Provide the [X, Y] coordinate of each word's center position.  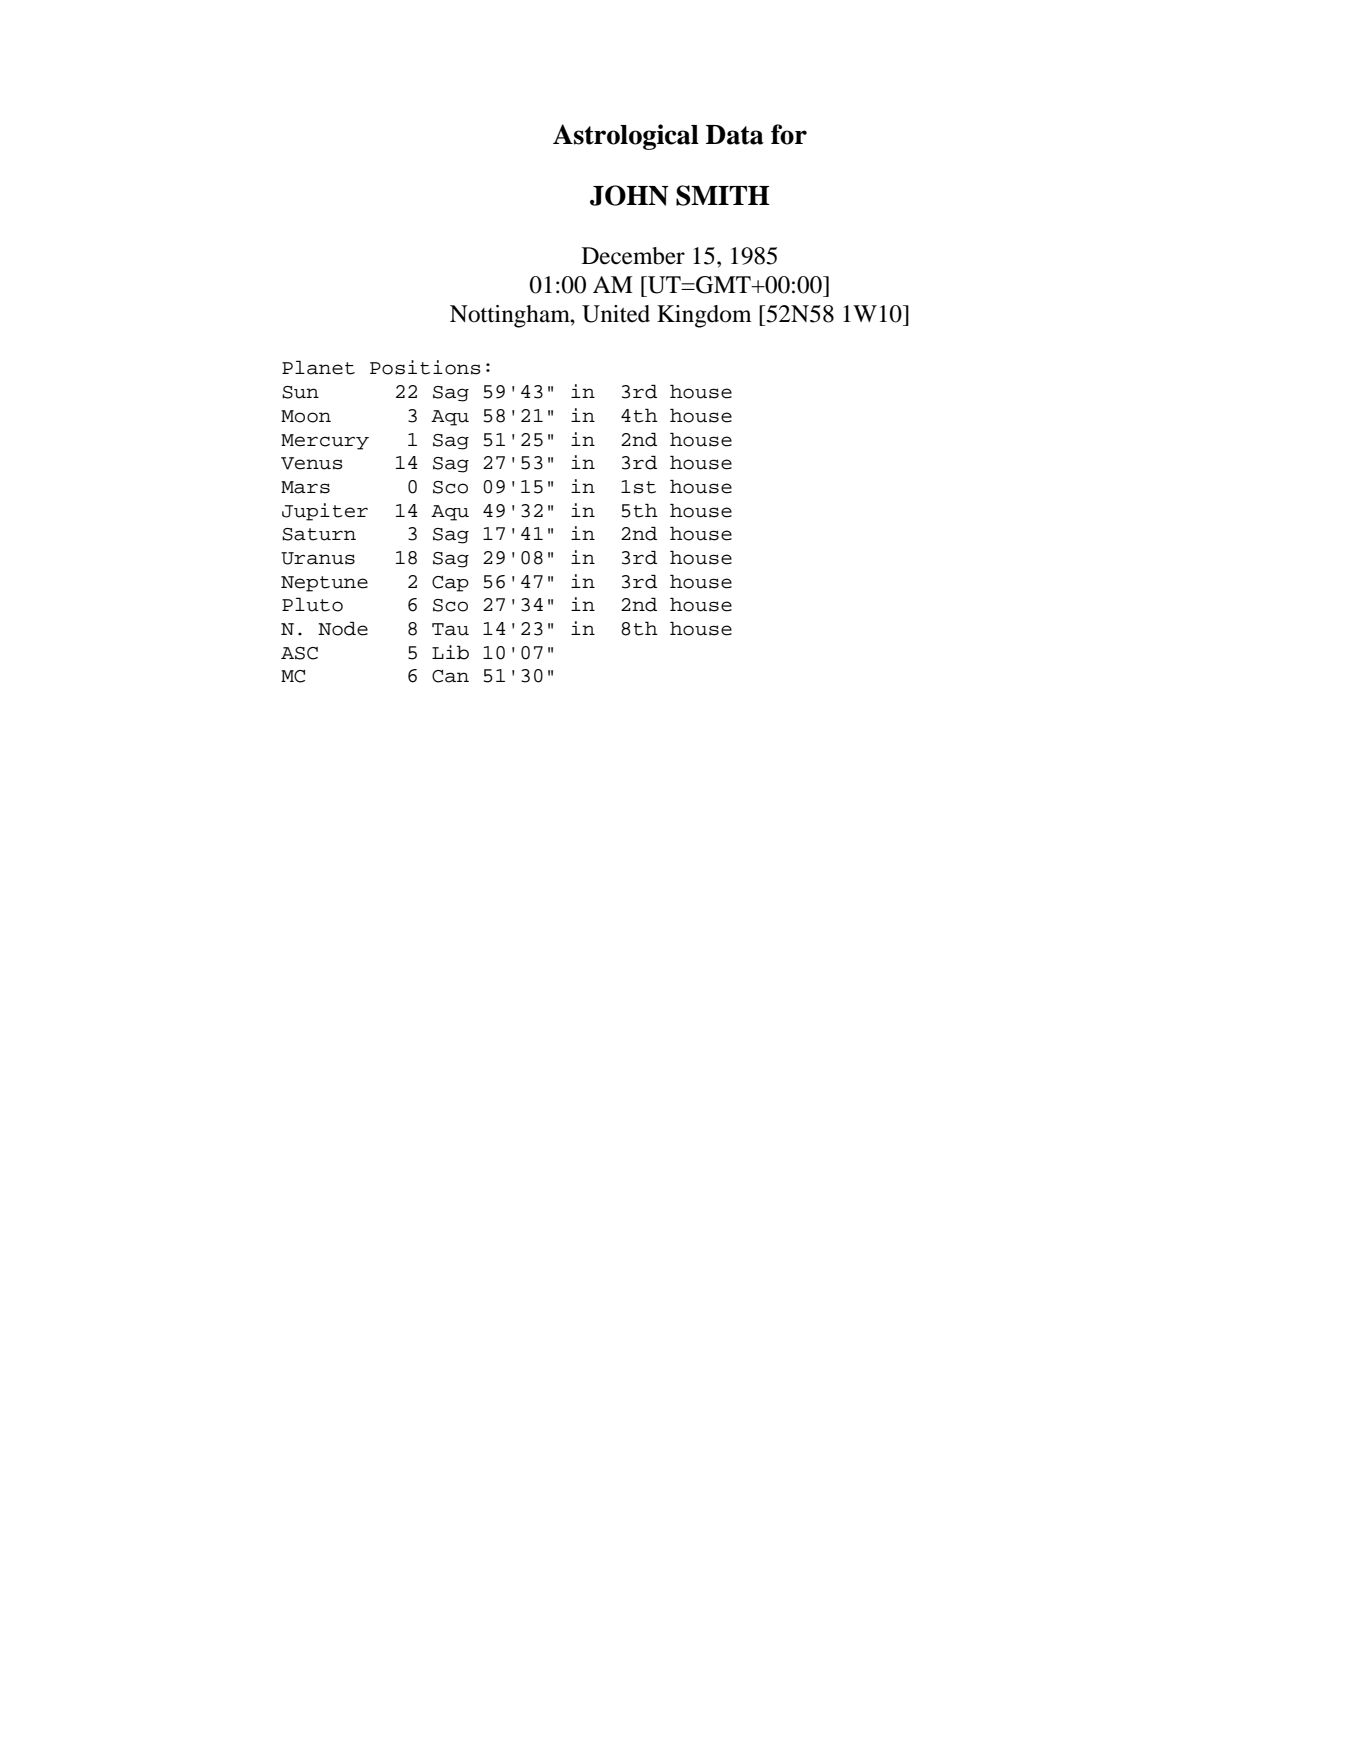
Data [735, 135]
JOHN [629, 195]
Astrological [626, 137]
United [616, 314]
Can [450, 676]
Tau [450, 629]
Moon [306, 416]
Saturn [319, 534]
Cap [450, 584]
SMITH [723, 195]
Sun [300, 392]
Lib [450, 652]
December [633, 256]
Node [343, 628]
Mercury [325, 442]
